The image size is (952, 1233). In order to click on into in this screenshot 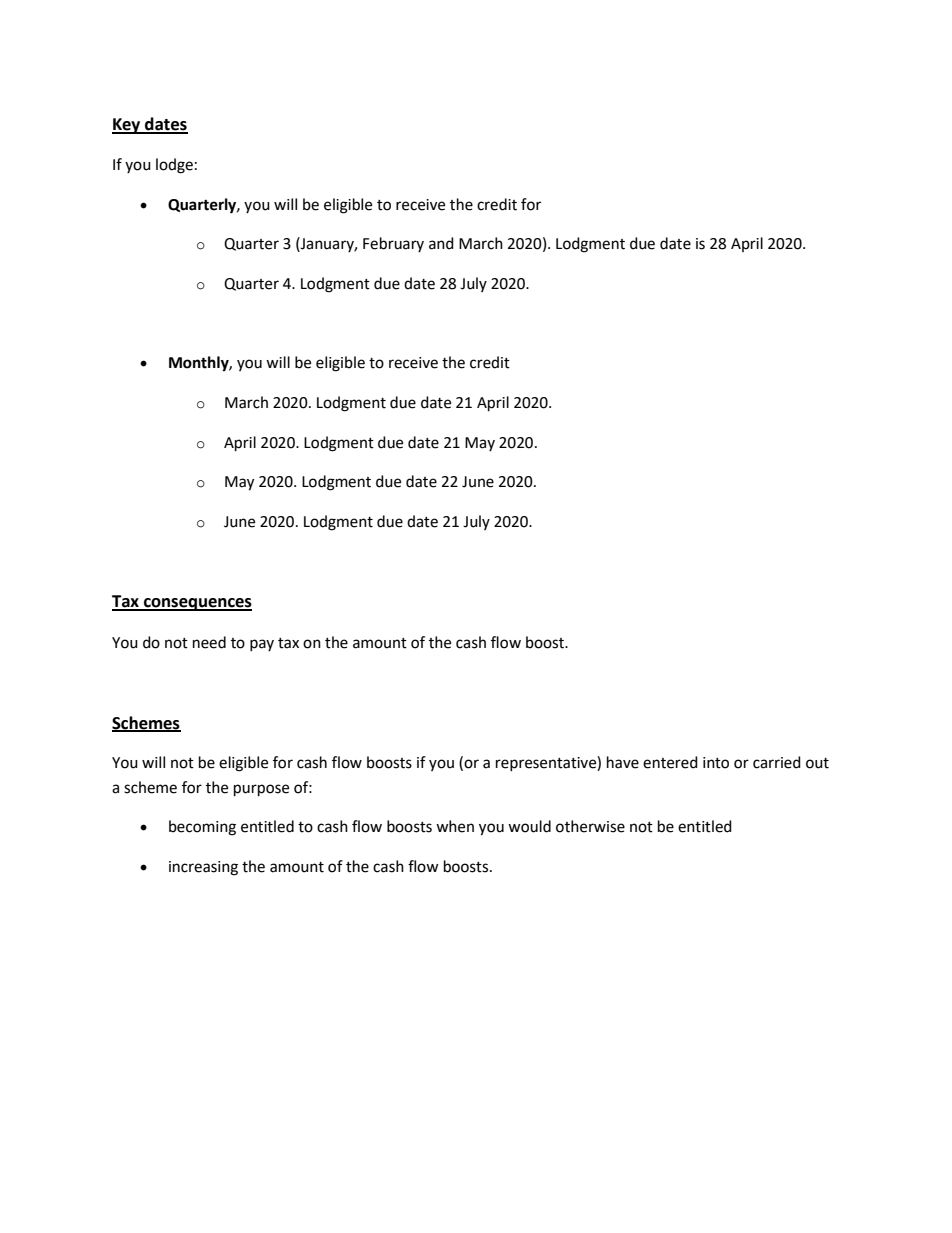, I will do `click(716, 763)`.
